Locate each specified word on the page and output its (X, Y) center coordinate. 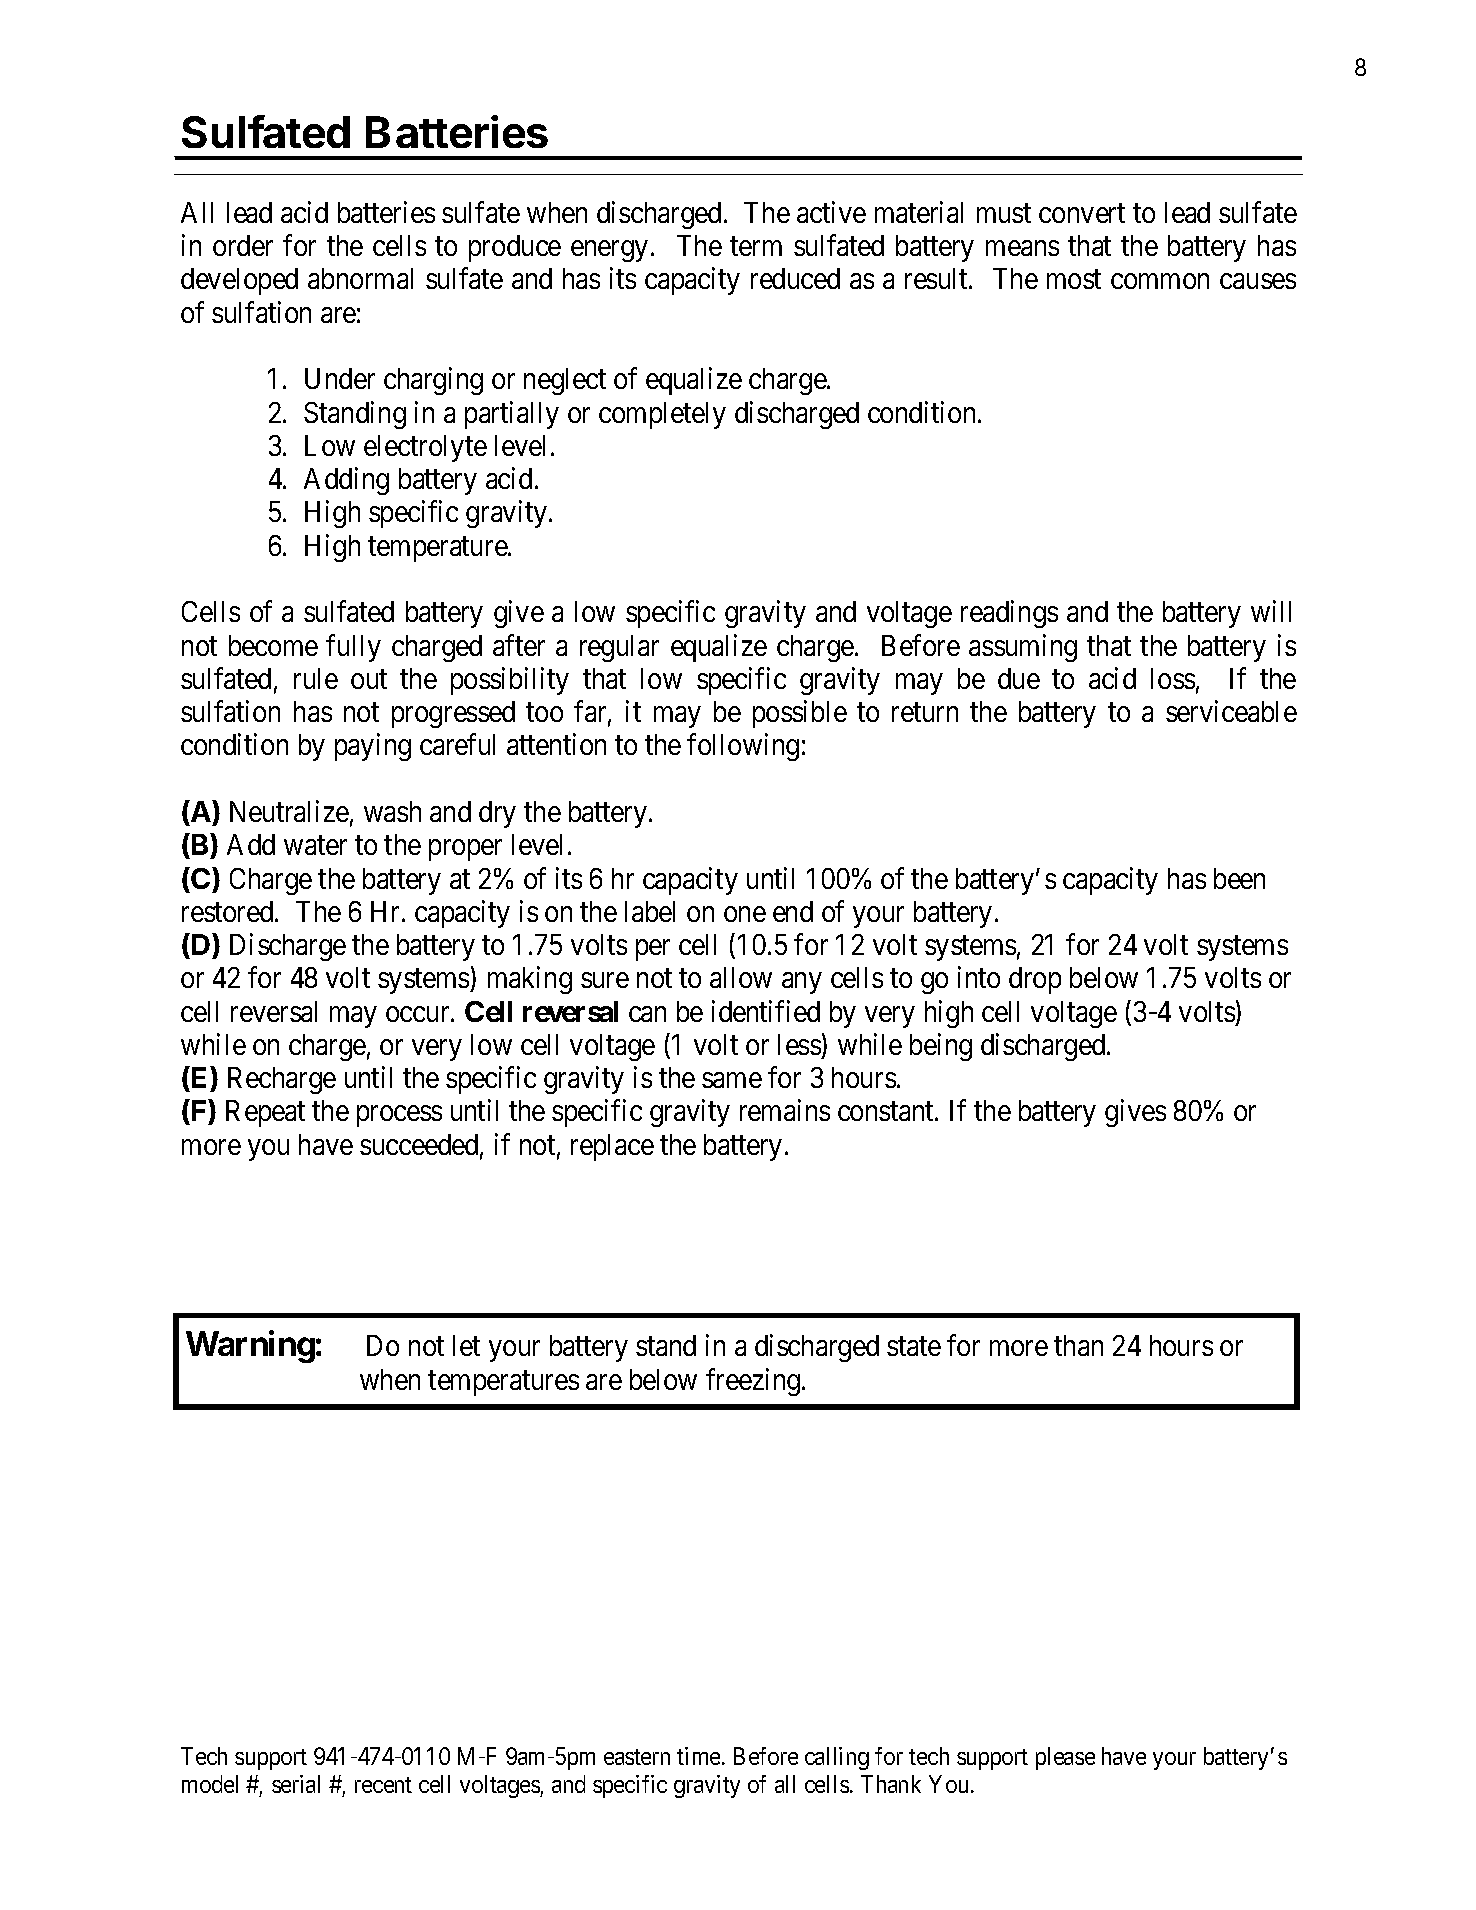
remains (785, 1110)
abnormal (360, 278)
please (1065, 1758)
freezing (753, 1382)
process (399, 1116)
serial (296, 1784)
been (1239, 878)
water (315, 846)
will (1271, 611)
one (745, 914)
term (756, 246)
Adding (346, 481)
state (914, 1346)
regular (619, 648)
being (941, 1047)
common (1160, 281)
